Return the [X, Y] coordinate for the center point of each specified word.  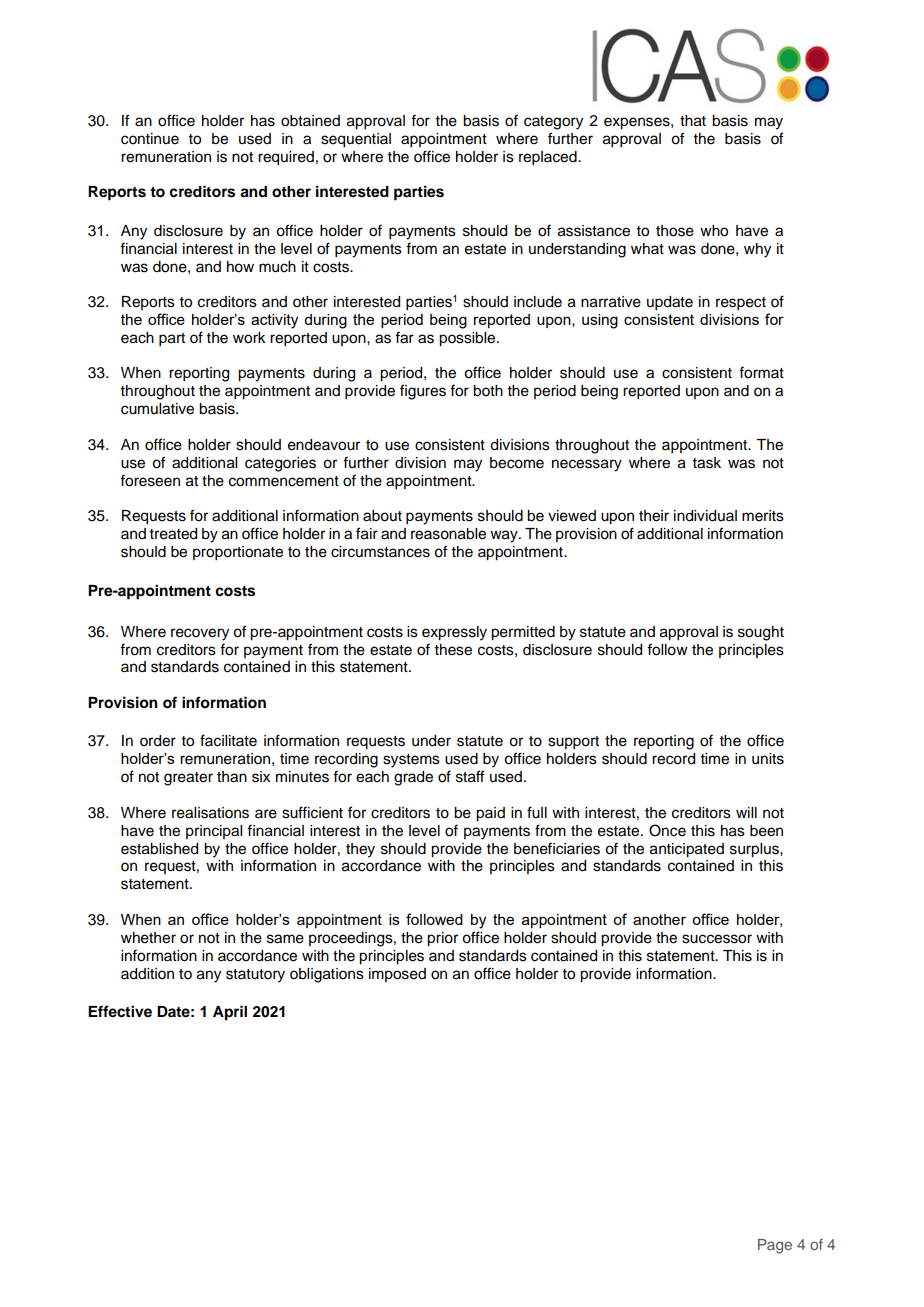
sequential [356, 140]
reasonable [448, 534]
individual [705, 516]
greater [188, 779]
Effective [120, 1011]
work [249, 338]
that [693, 121]
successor [717, 939]
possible [468, 339]
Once [667, 830]
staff [470, 776]
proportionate [238, 553]
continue [150, 139]
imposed [397, 975]
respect [741, 304]
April [230, 1013]
